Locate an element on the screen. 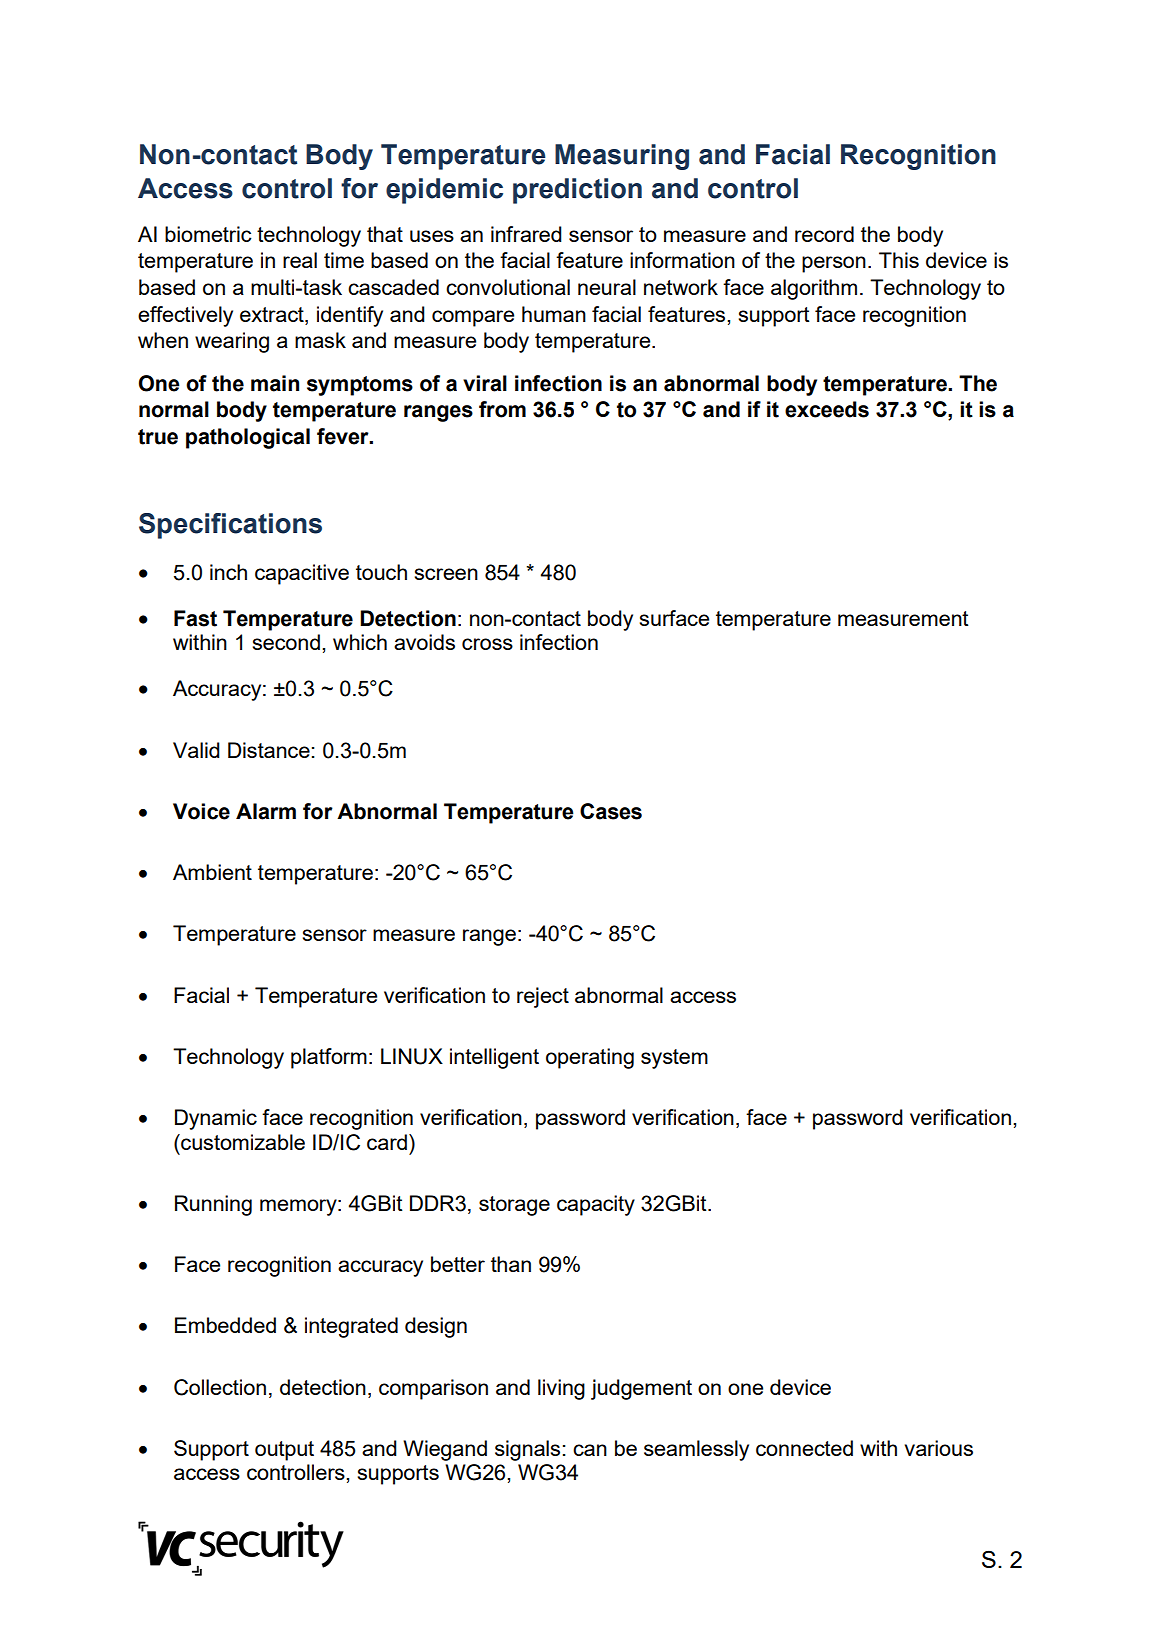 The width and height of the screenshot is (1161, 1642). cross is located at coordinates (487, 644).
